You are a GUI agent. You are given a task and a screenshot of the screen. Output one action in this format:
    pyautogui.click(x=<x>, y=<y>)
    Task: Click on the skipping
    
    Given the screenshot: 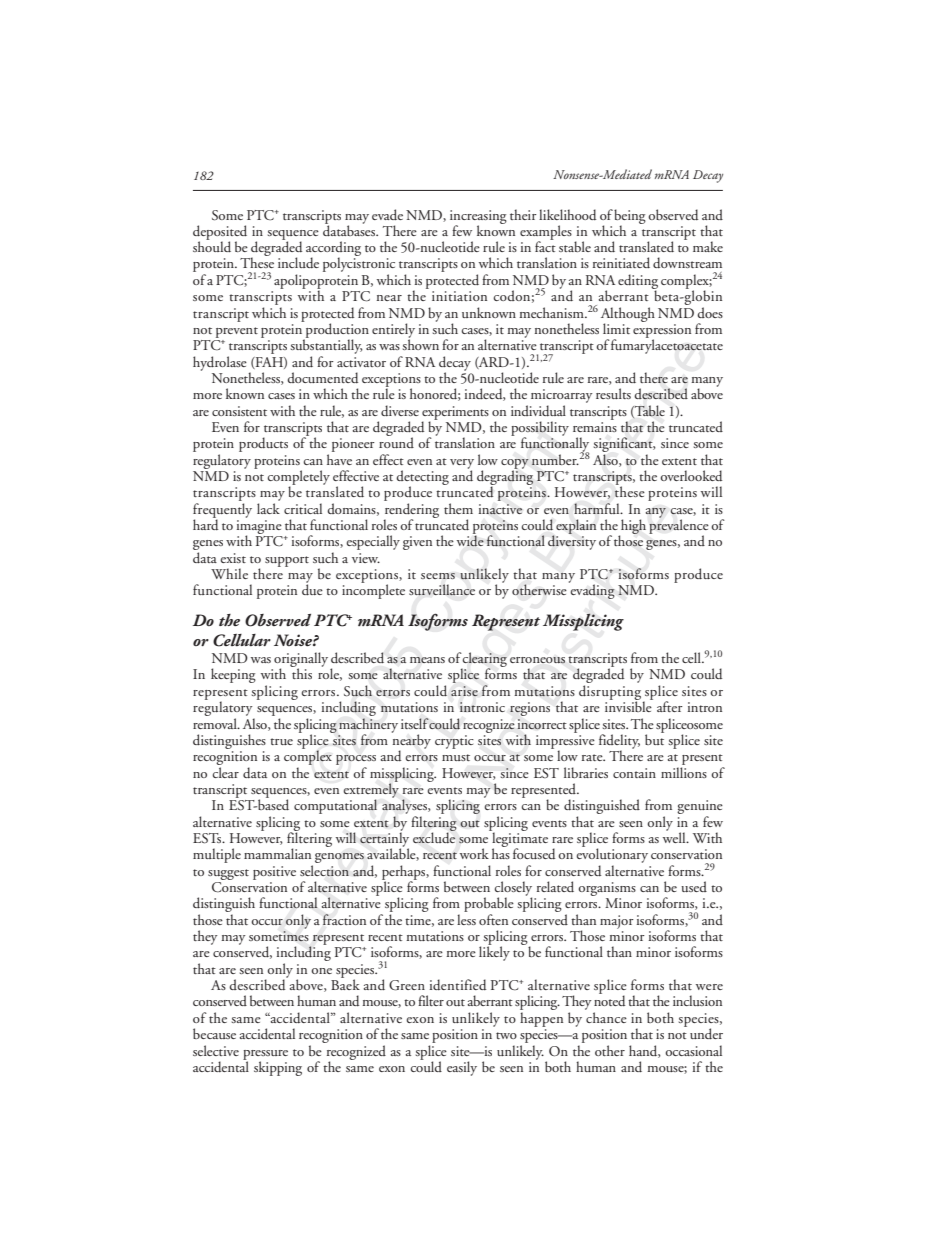 What is the action you would take?
    pyautogui.click(x=278, y=1068)
